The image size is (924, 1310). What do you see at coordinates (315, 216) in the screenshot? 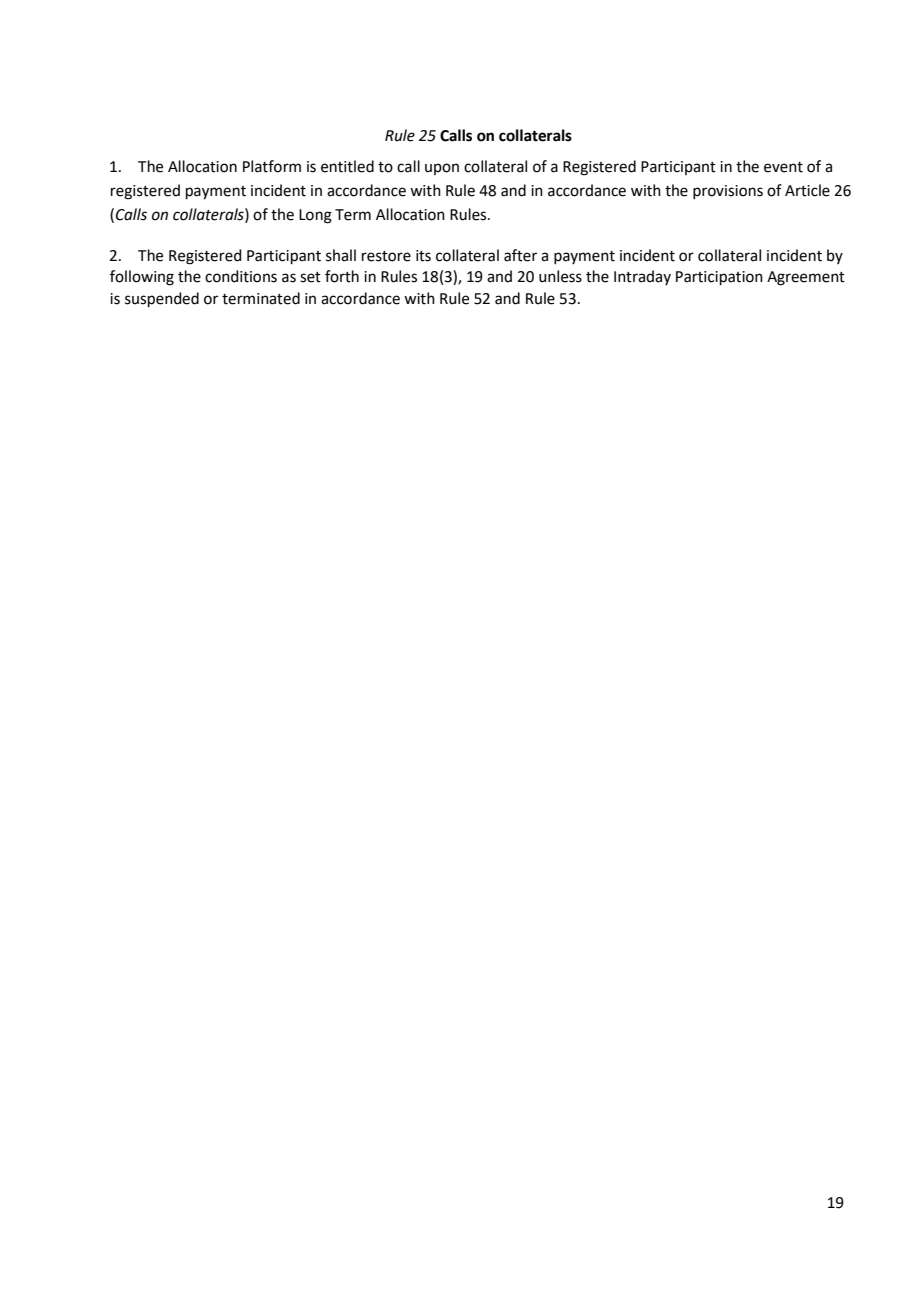
I see `Long` at bounding box center [315, 216].
